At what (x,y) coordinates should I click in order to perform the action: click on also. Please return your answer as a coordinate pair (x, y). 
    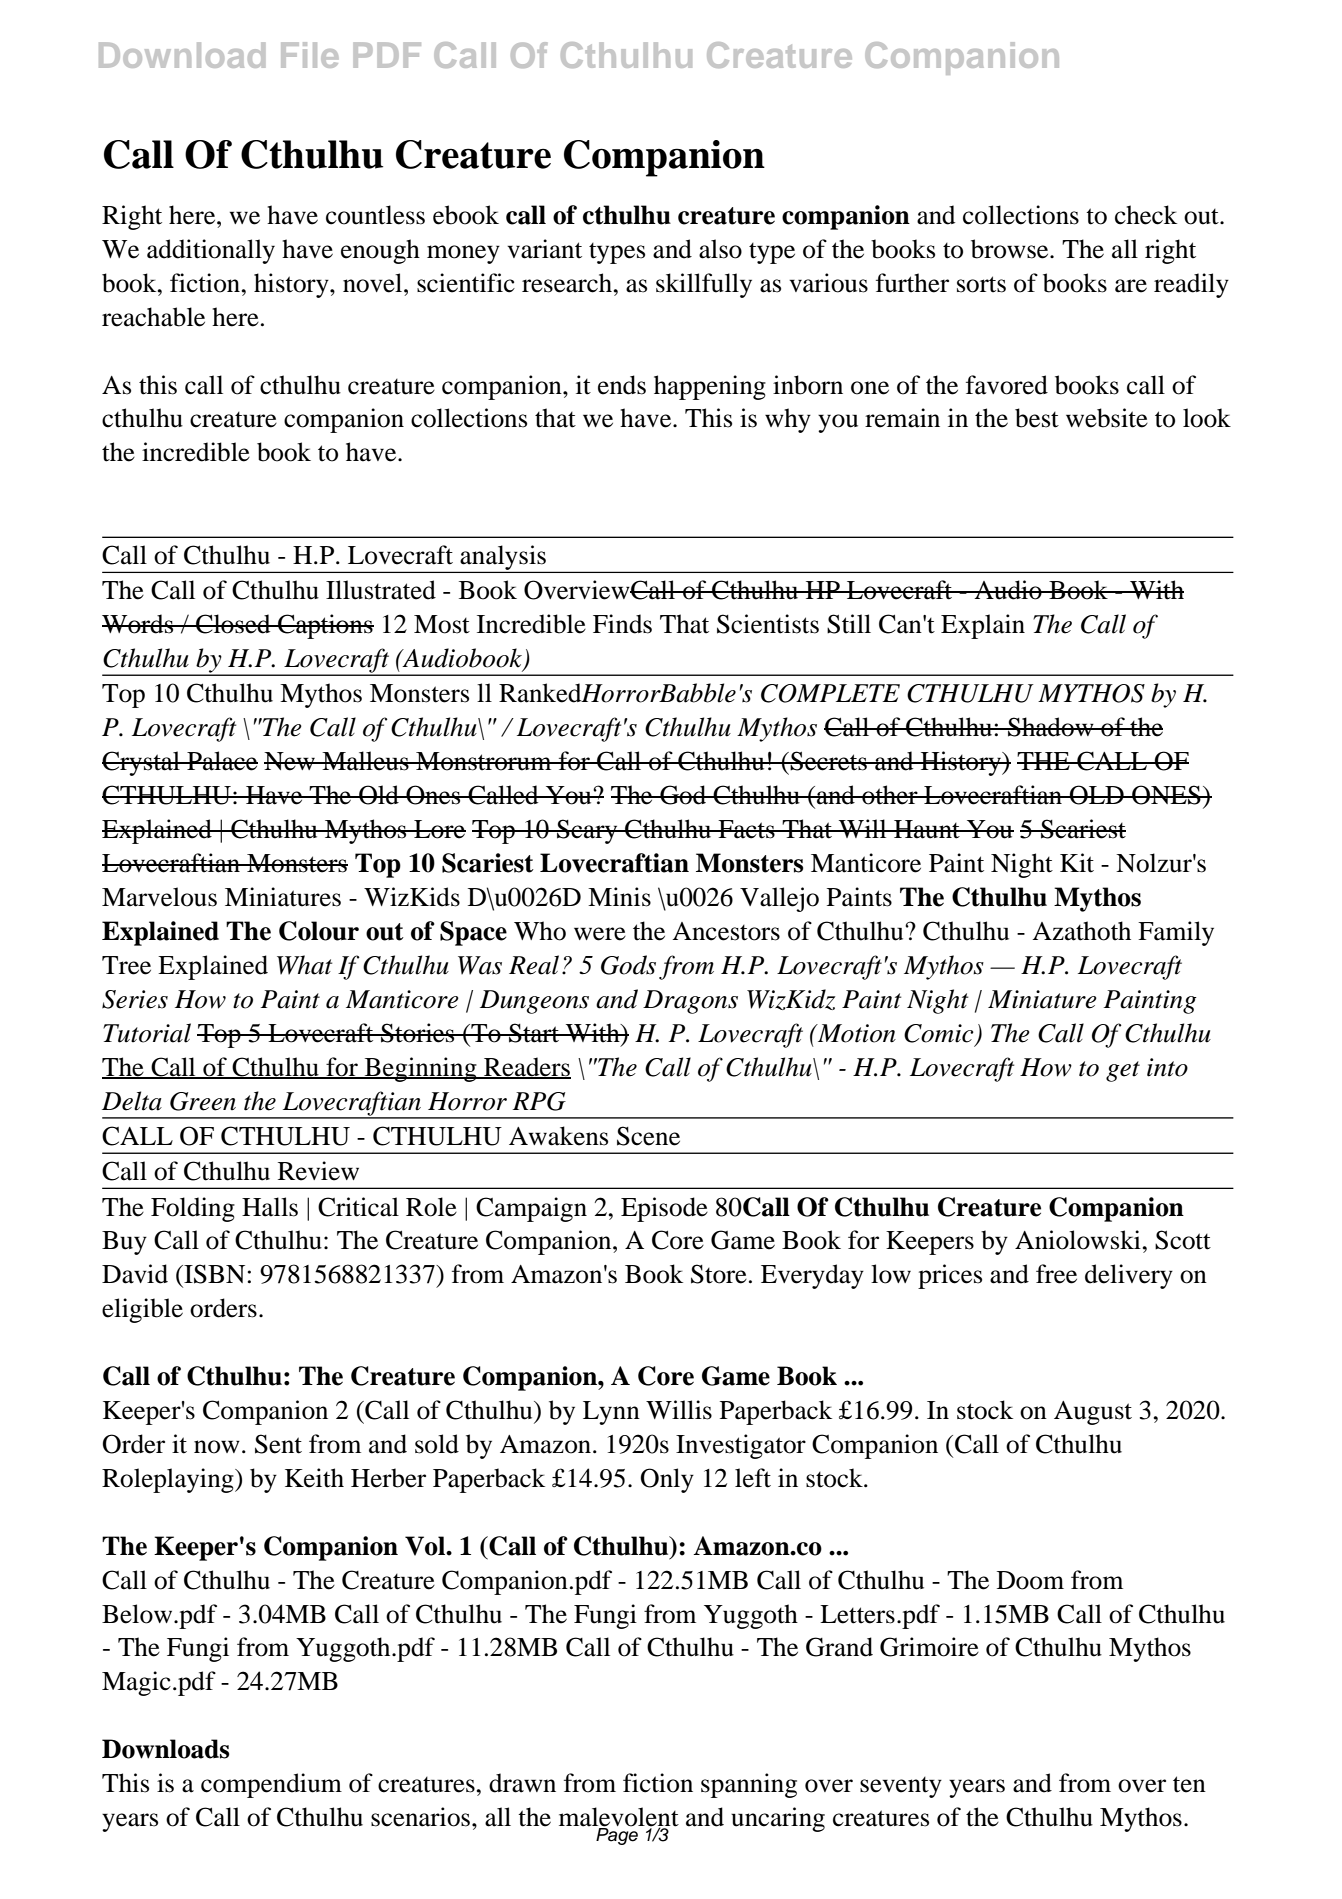
    Looking at the image, I should click on (720, 249).
